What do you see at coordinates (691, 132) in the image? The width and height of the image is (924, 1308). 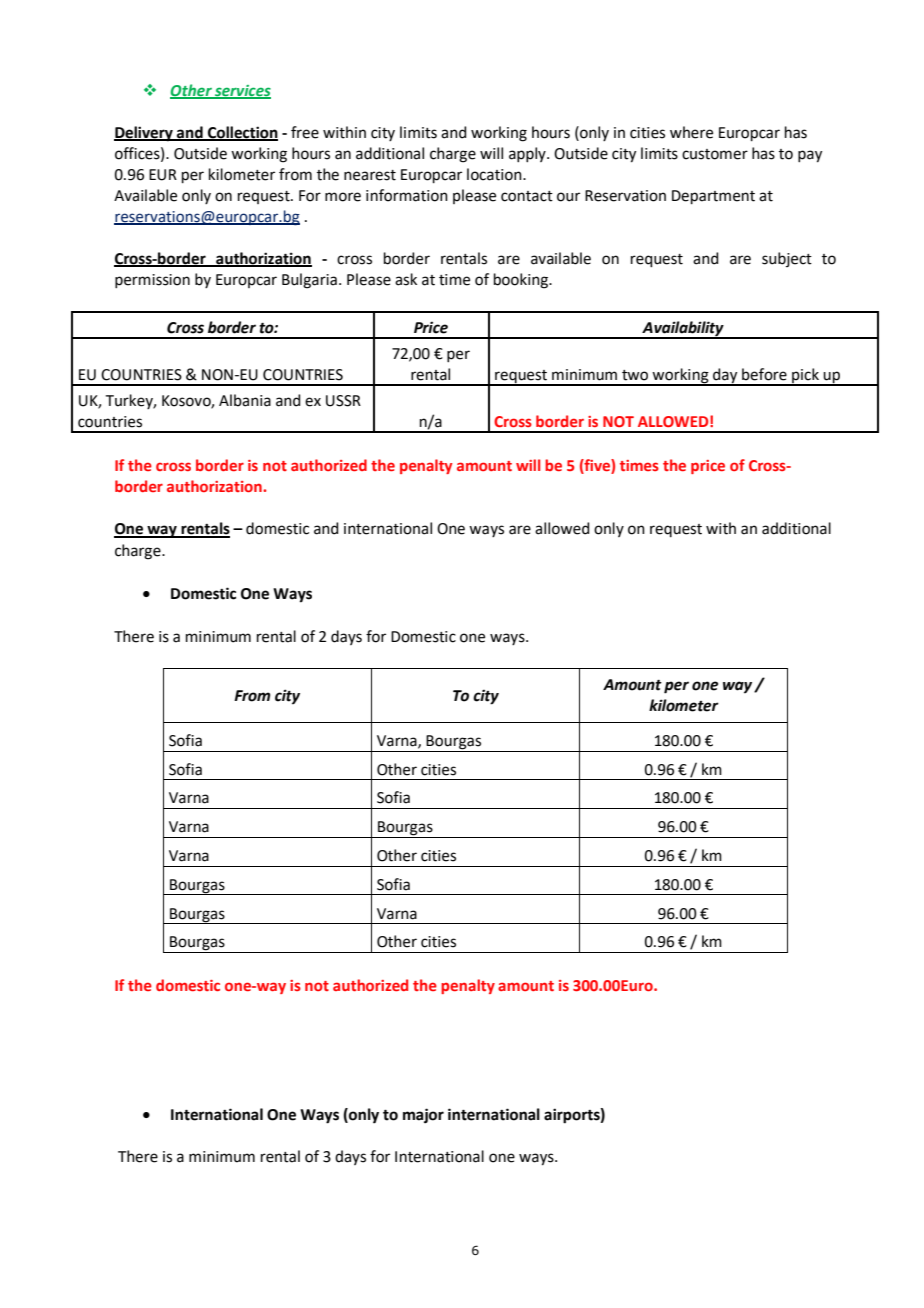 I see `where` at bounding box center [691, 132].
